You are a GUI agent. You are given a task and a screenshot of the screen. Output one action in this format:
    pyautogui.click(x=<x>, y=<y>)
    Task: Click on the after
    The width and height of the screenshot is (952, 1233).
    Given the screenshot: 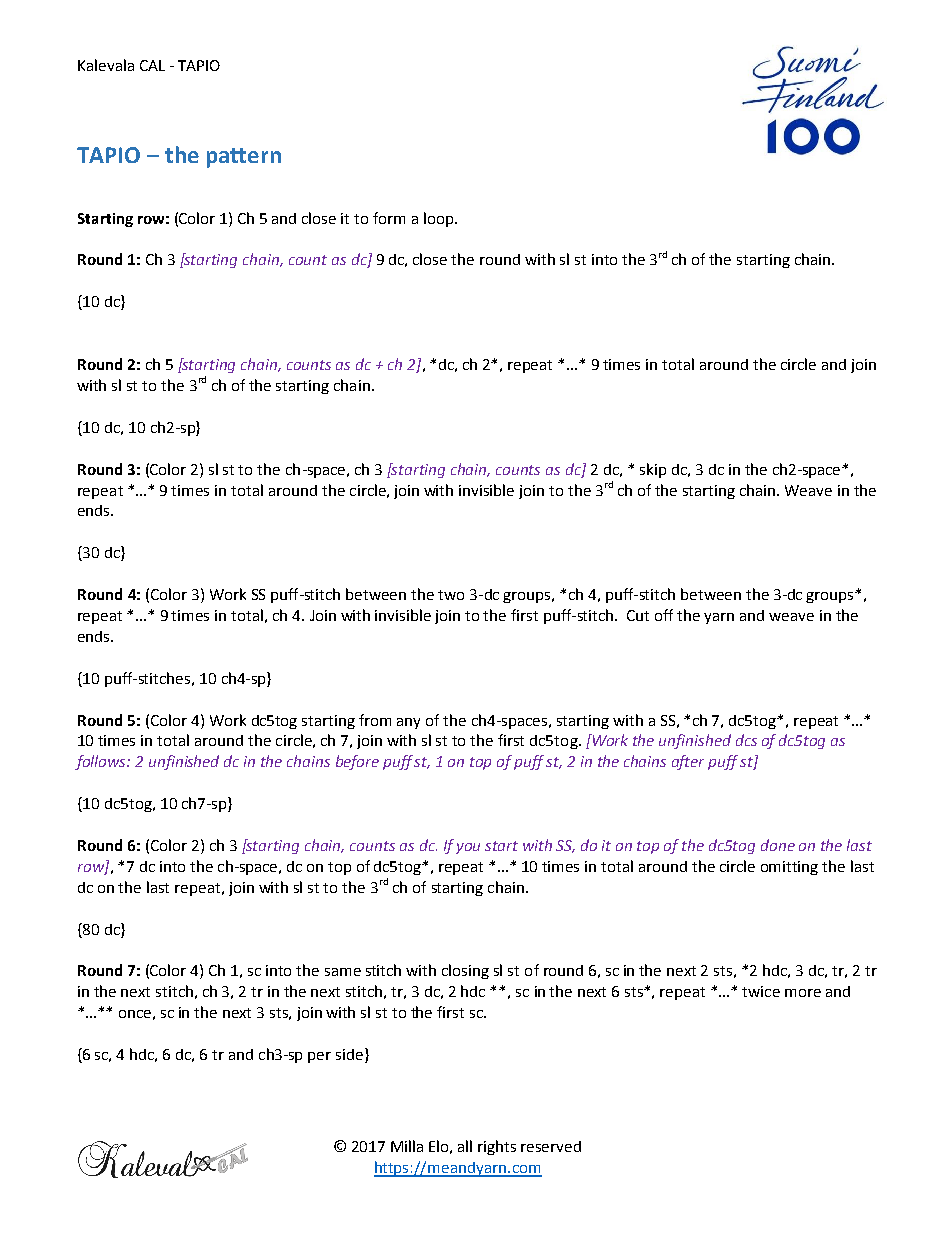 What is the action you would take?
    pyautogui.click(x=688, y=762)
